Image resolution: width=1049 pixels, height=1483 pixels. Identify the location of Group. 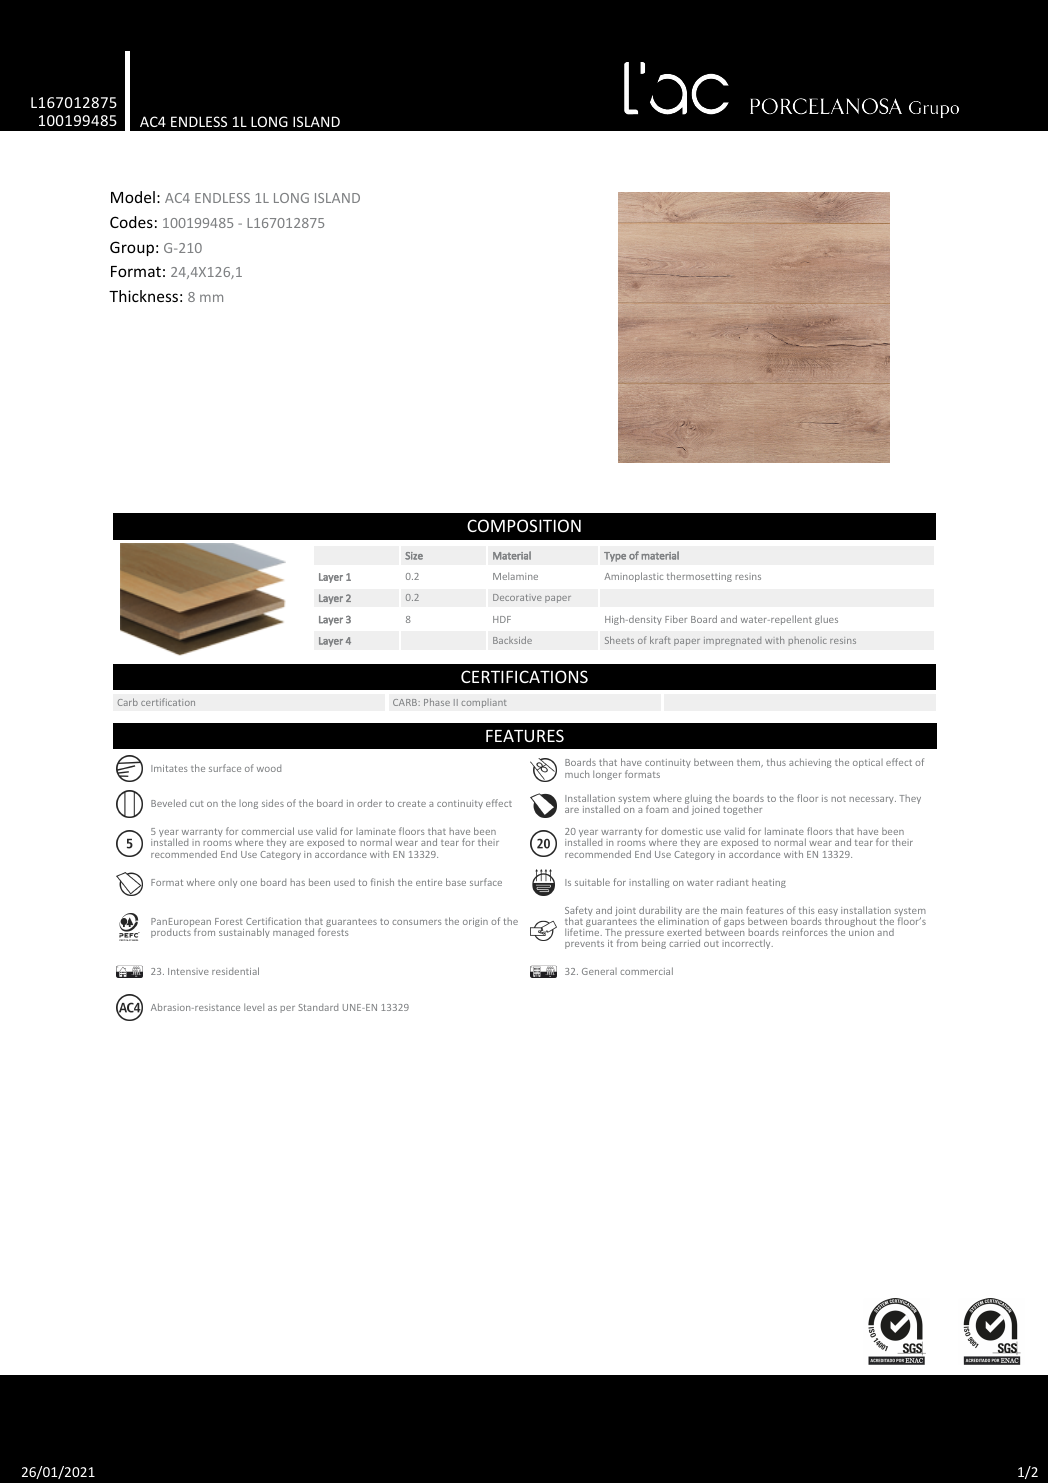
(132, 248).
